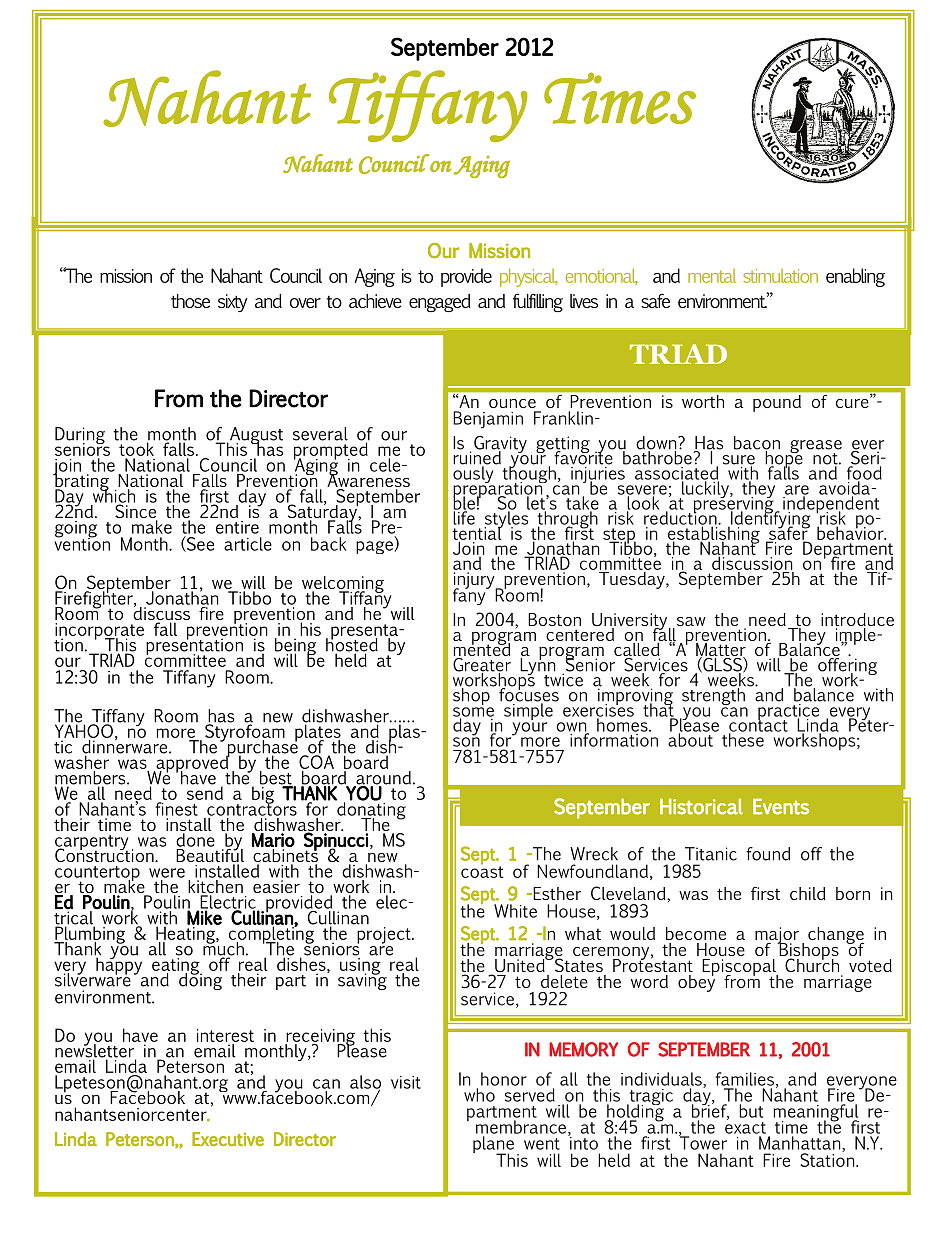  I want to click on YAHOO, so click(84, 730).
